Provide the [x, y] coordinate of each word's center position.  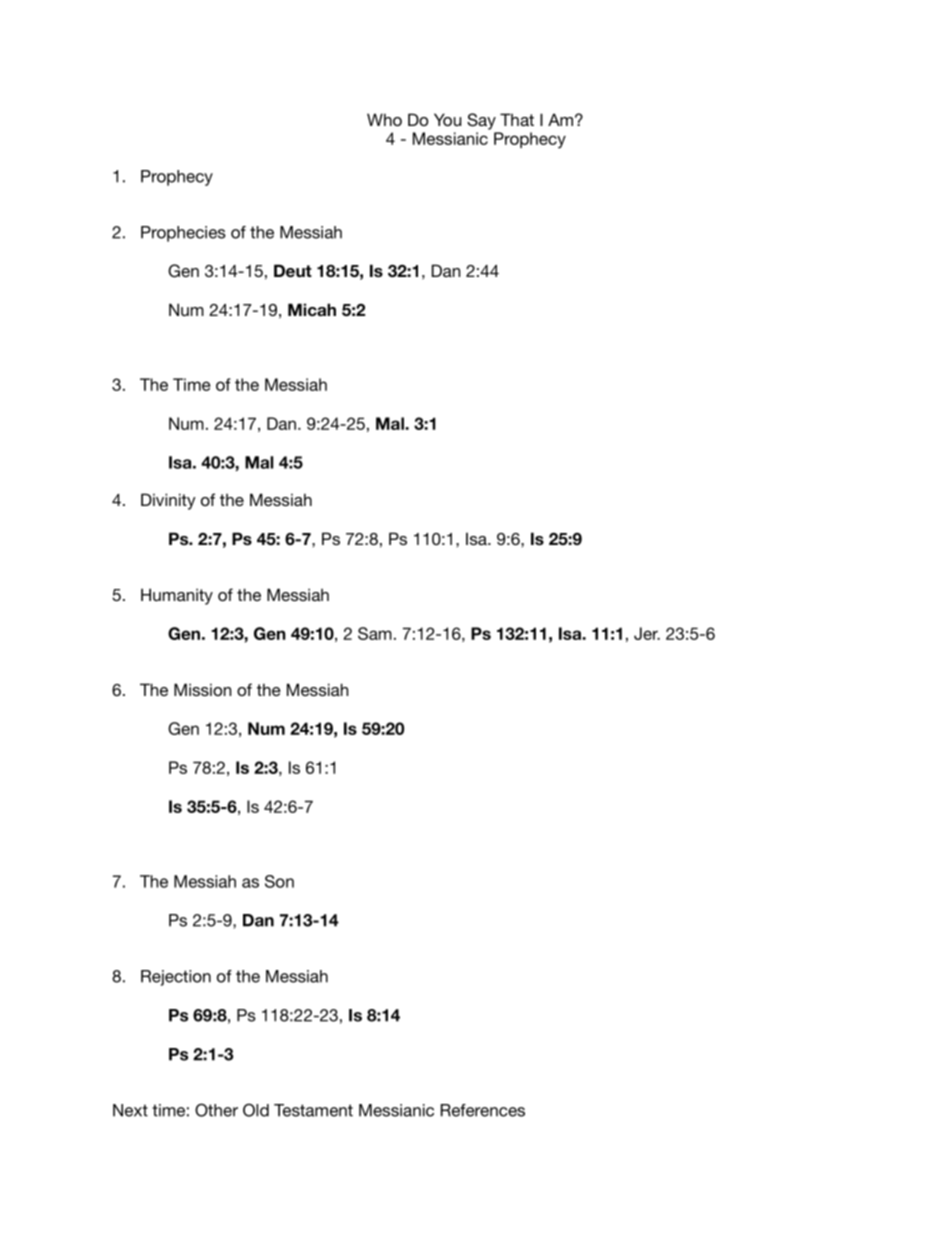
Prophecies [183, 234]
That [517, 119]
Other [216, 1110]
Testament [313, 1110]
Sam [375, 633]
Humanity [177, 596]
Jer [647, 633]
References [483, 1110]
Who [384, 119]
